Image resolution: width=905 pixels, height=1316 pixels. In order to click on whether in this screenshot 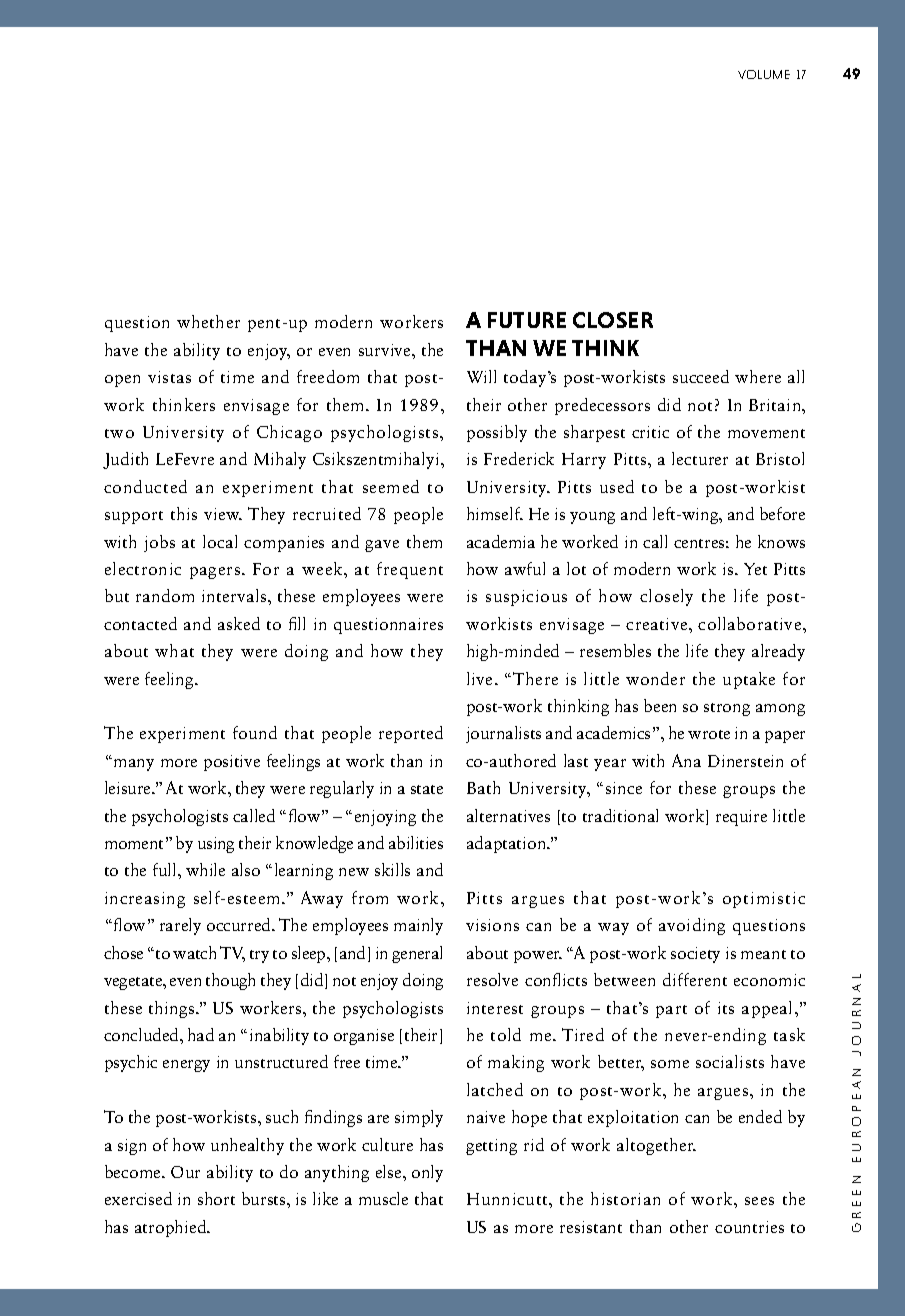, I will do `click(208, 321)`.
